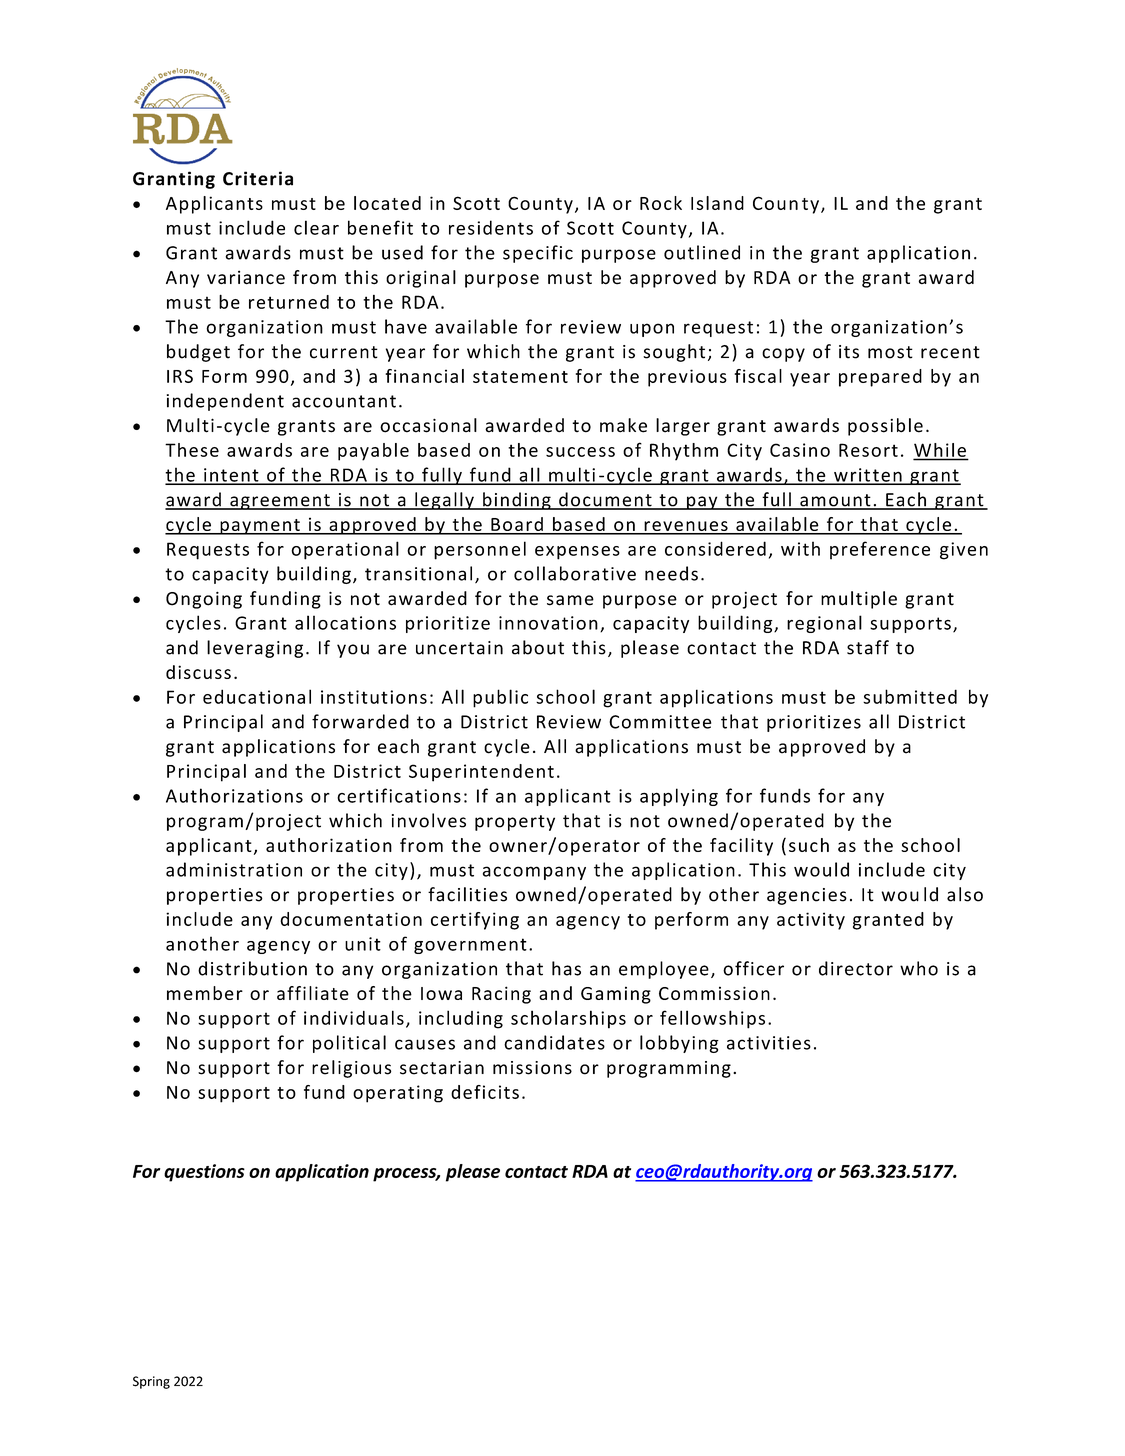 The image size is (1125, 1456). I want to click on Criteria, so click(258, 178).
